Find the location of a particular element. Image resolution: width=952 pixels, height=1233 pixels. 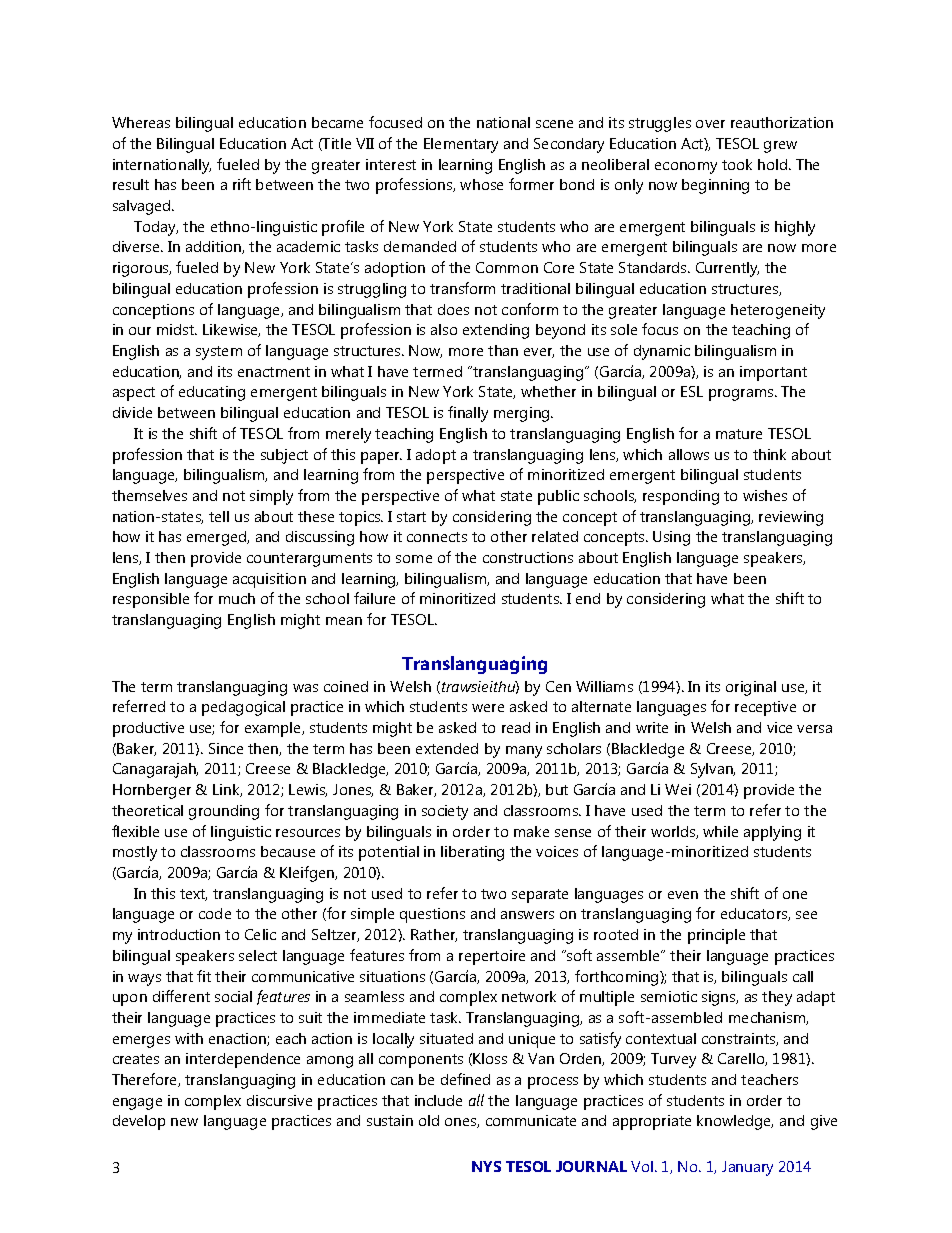

knowledge is located at coordinates (735, 1122).
